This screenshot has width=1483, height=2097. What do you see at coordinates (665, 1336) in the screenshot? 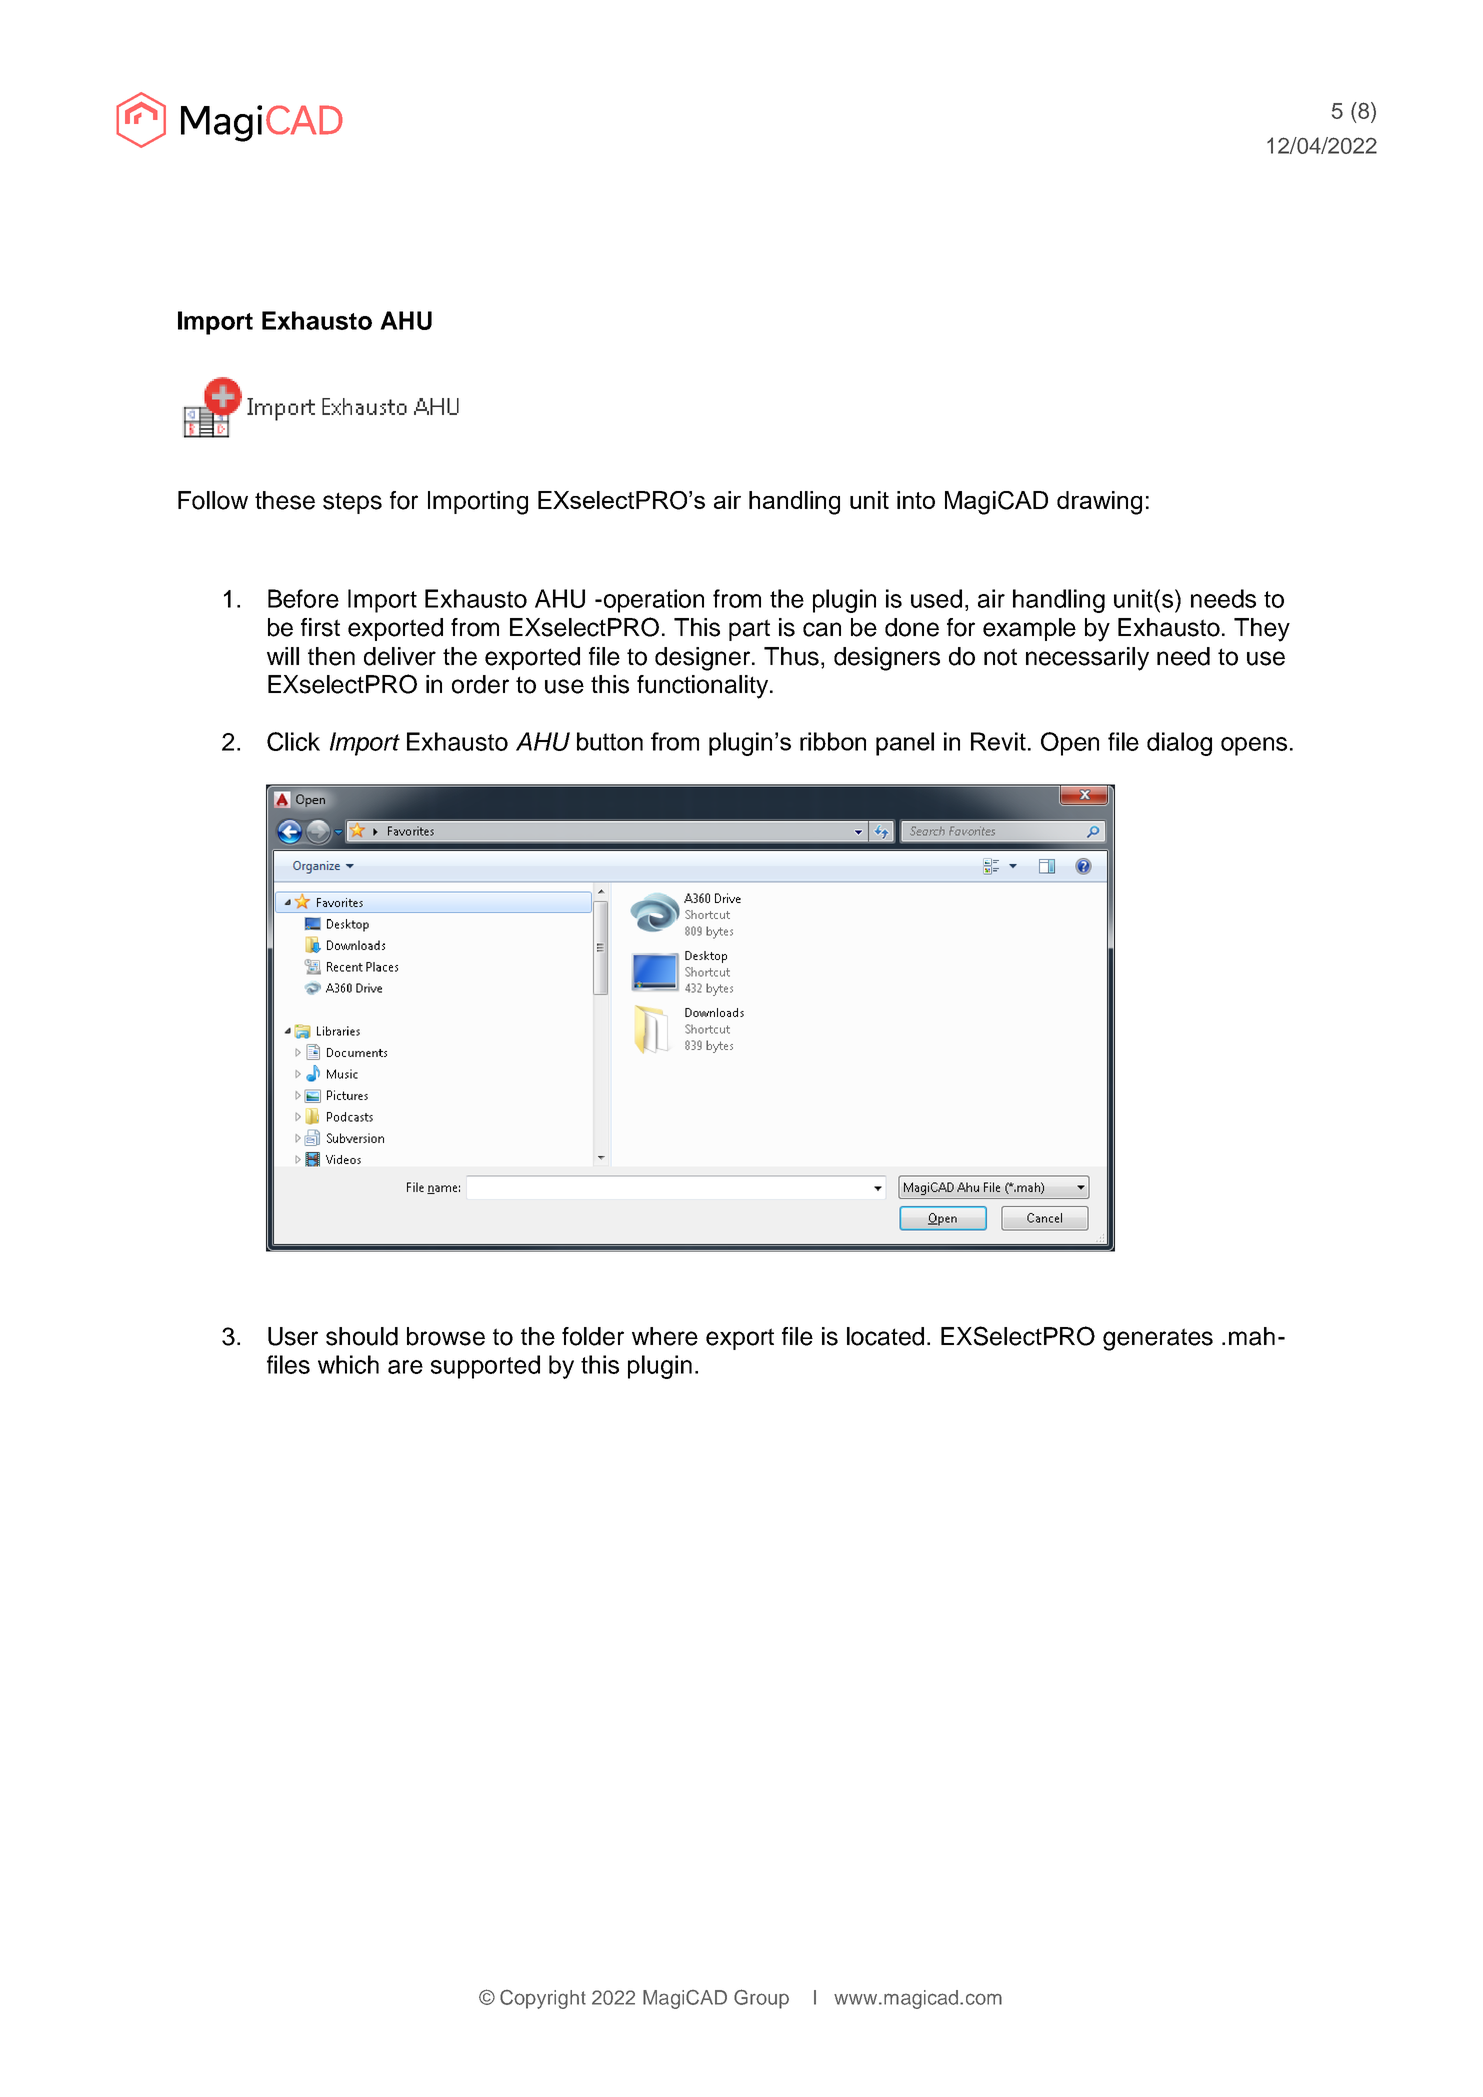
I see `where` at bounding box center [665, 1336].
